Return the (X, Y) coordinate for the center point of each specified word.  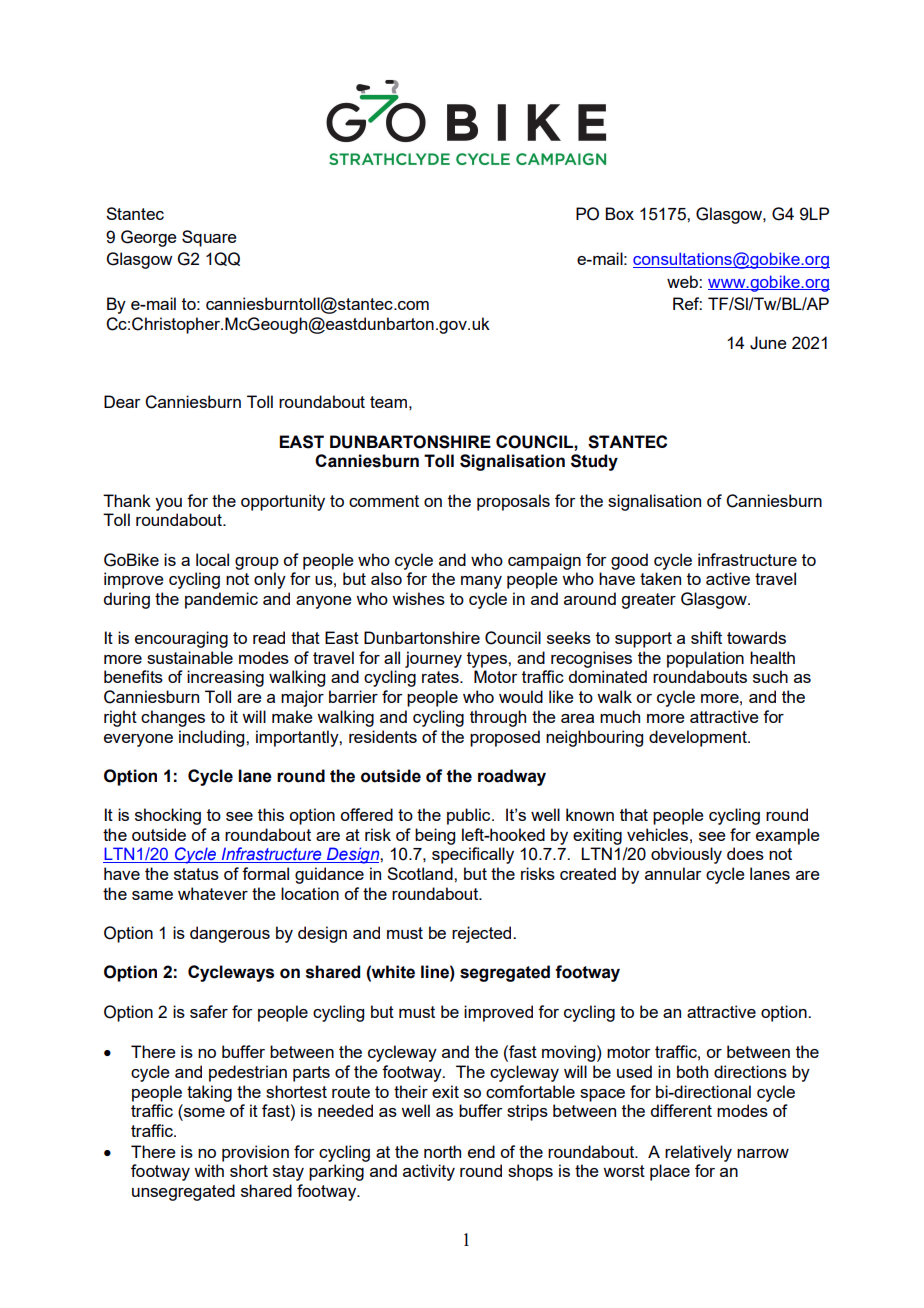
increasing (225, 678)
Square (209, 238)
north (442, 1151)
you (168, 504)
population (705, 659)
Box (619, 213)
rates (441, 677)
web (683, 281)
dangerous (230, 934)
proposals (513, 502)
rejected (483, 934)
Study (594, 462)
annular (673, 873)
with (209, 1170)
